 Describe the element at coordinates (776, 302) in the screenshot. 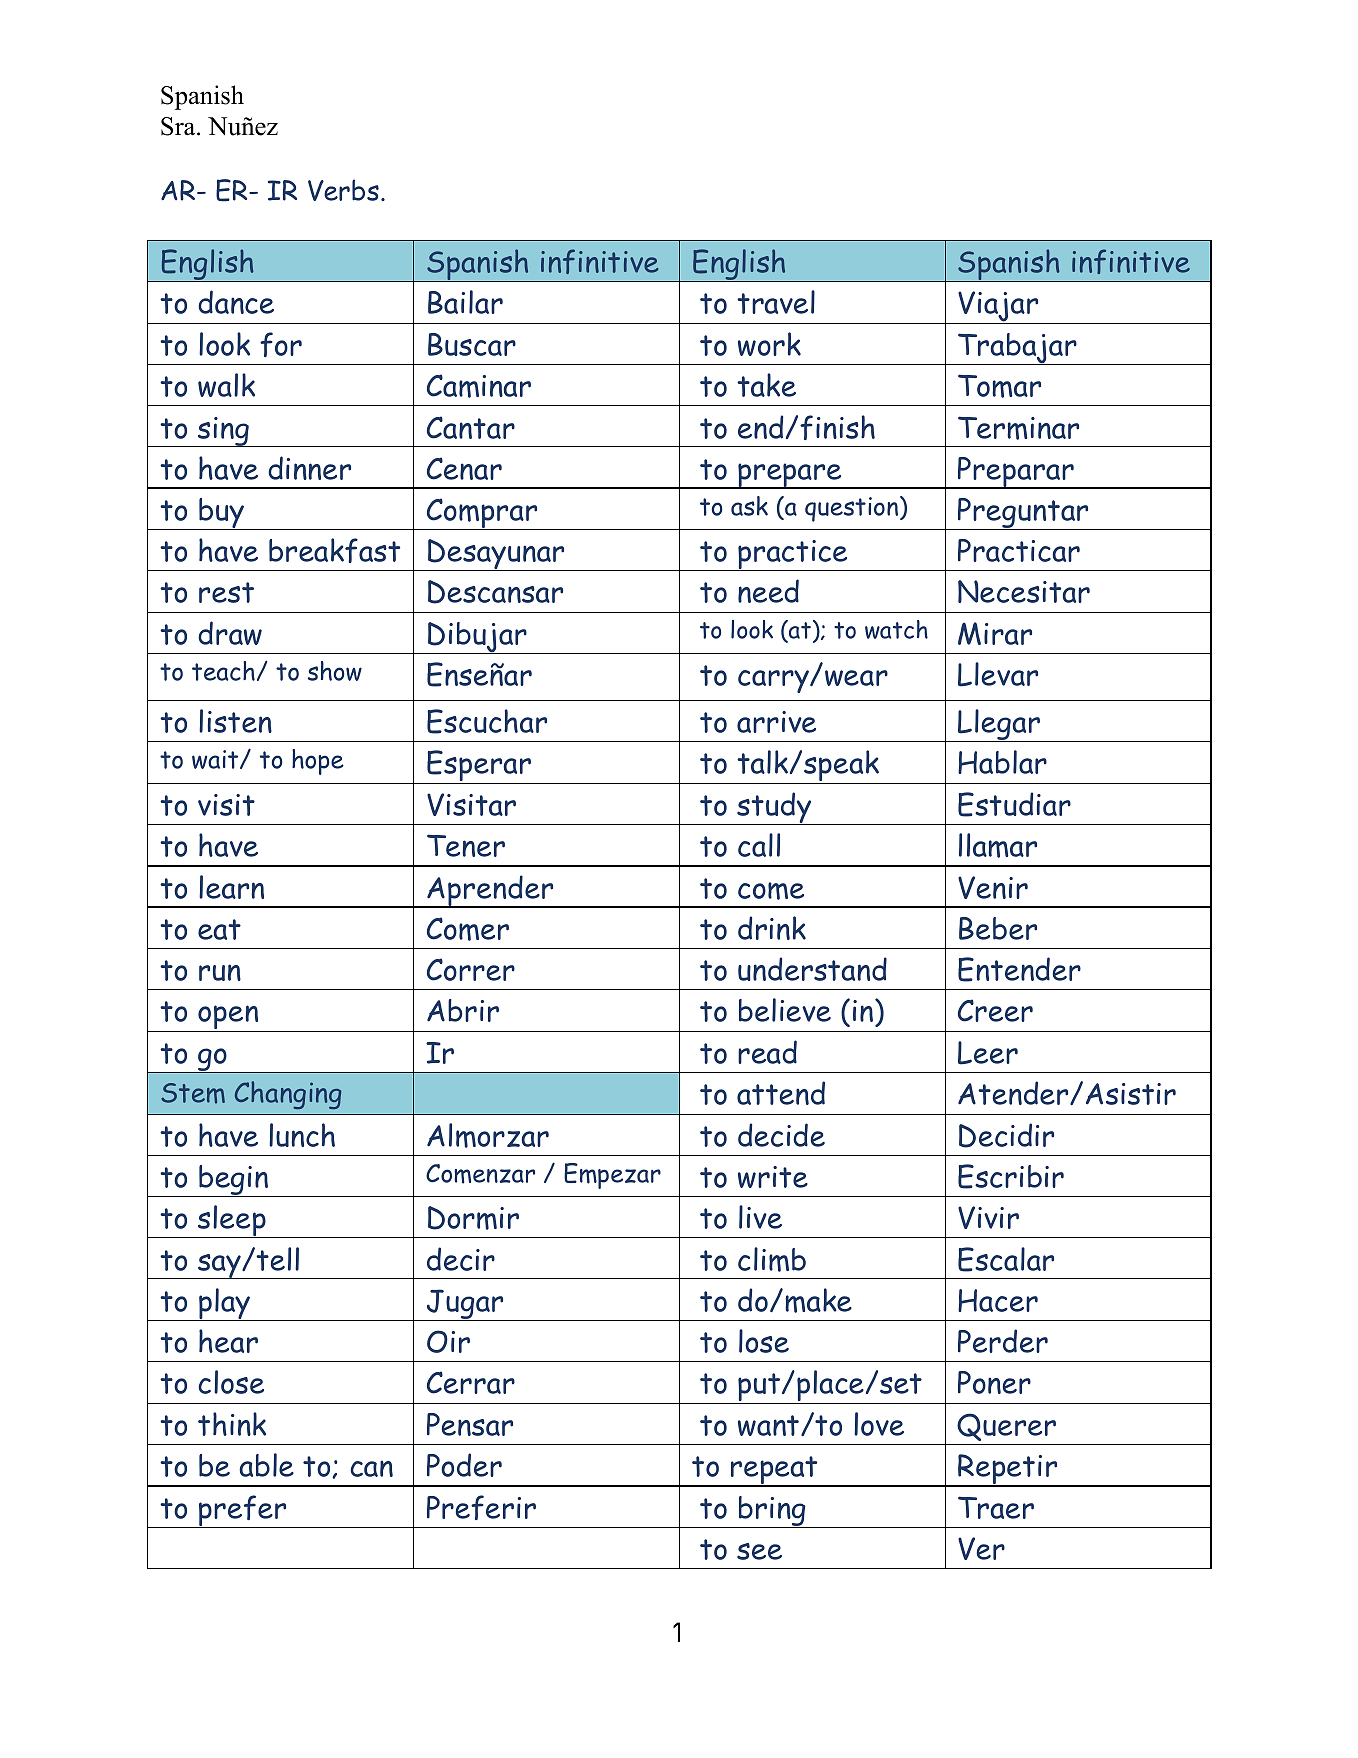

I see `travel` at that location.
